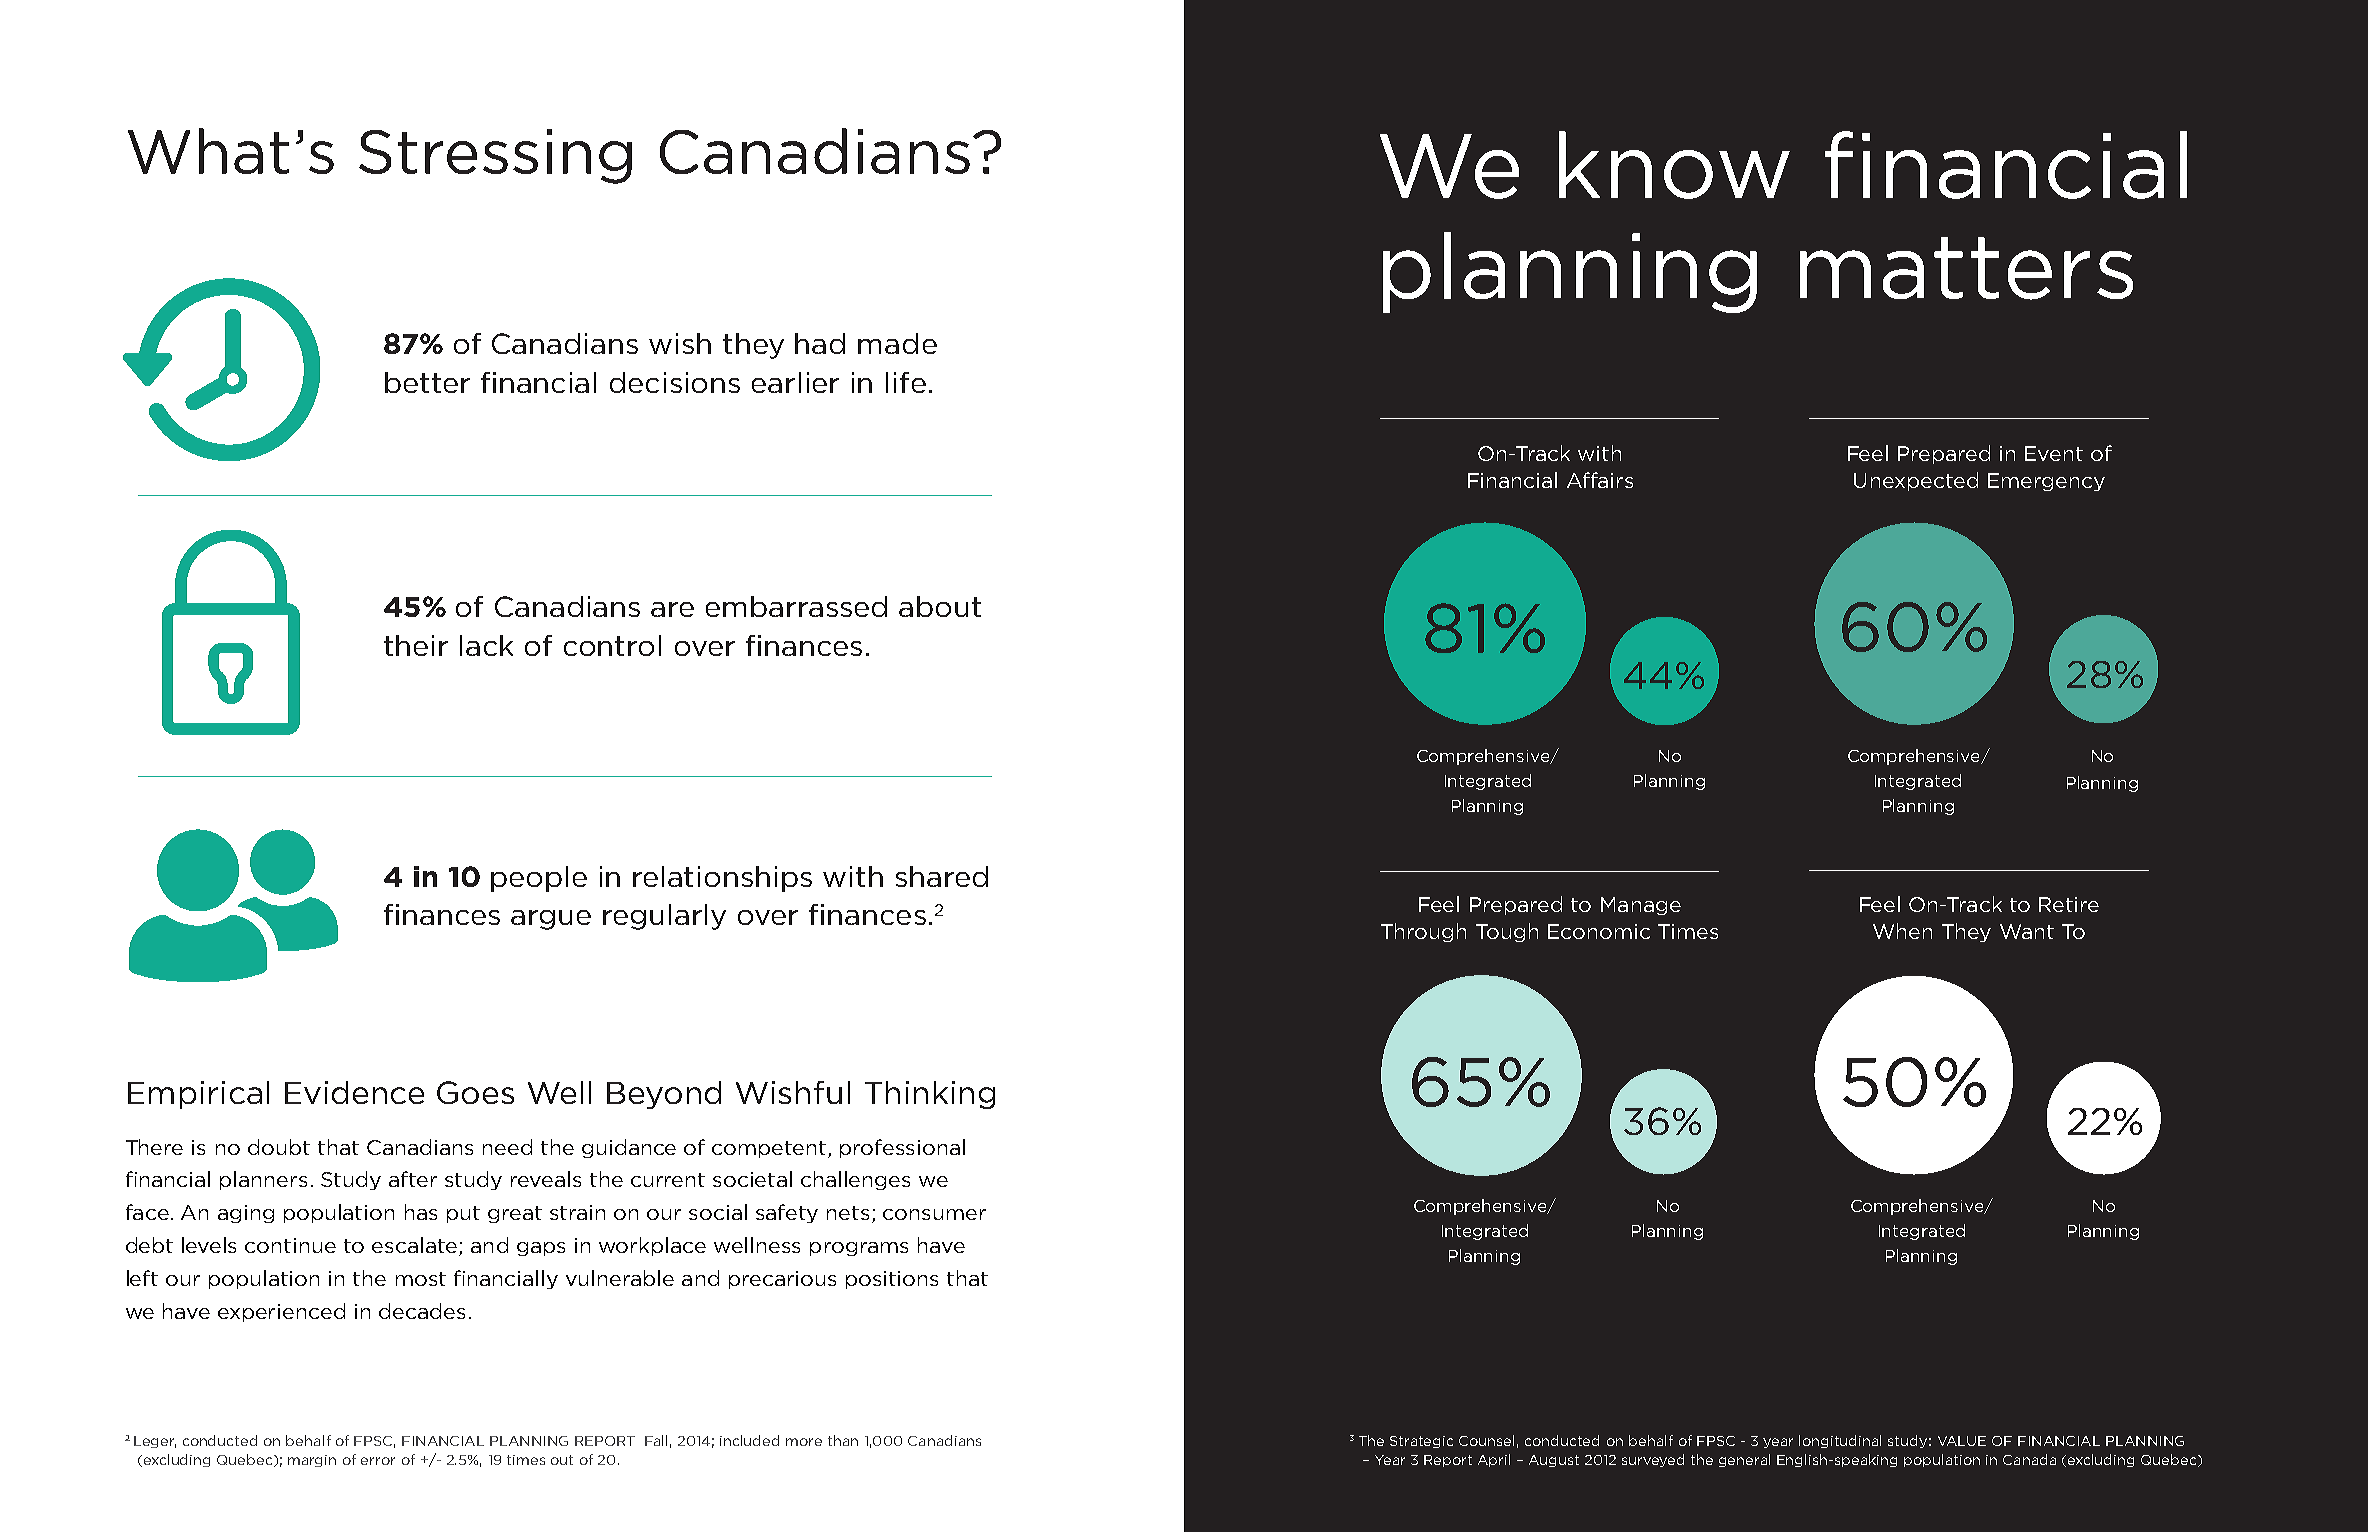 This image has height=1532, width=2368. I want to click on When, so click(1902, 931).
